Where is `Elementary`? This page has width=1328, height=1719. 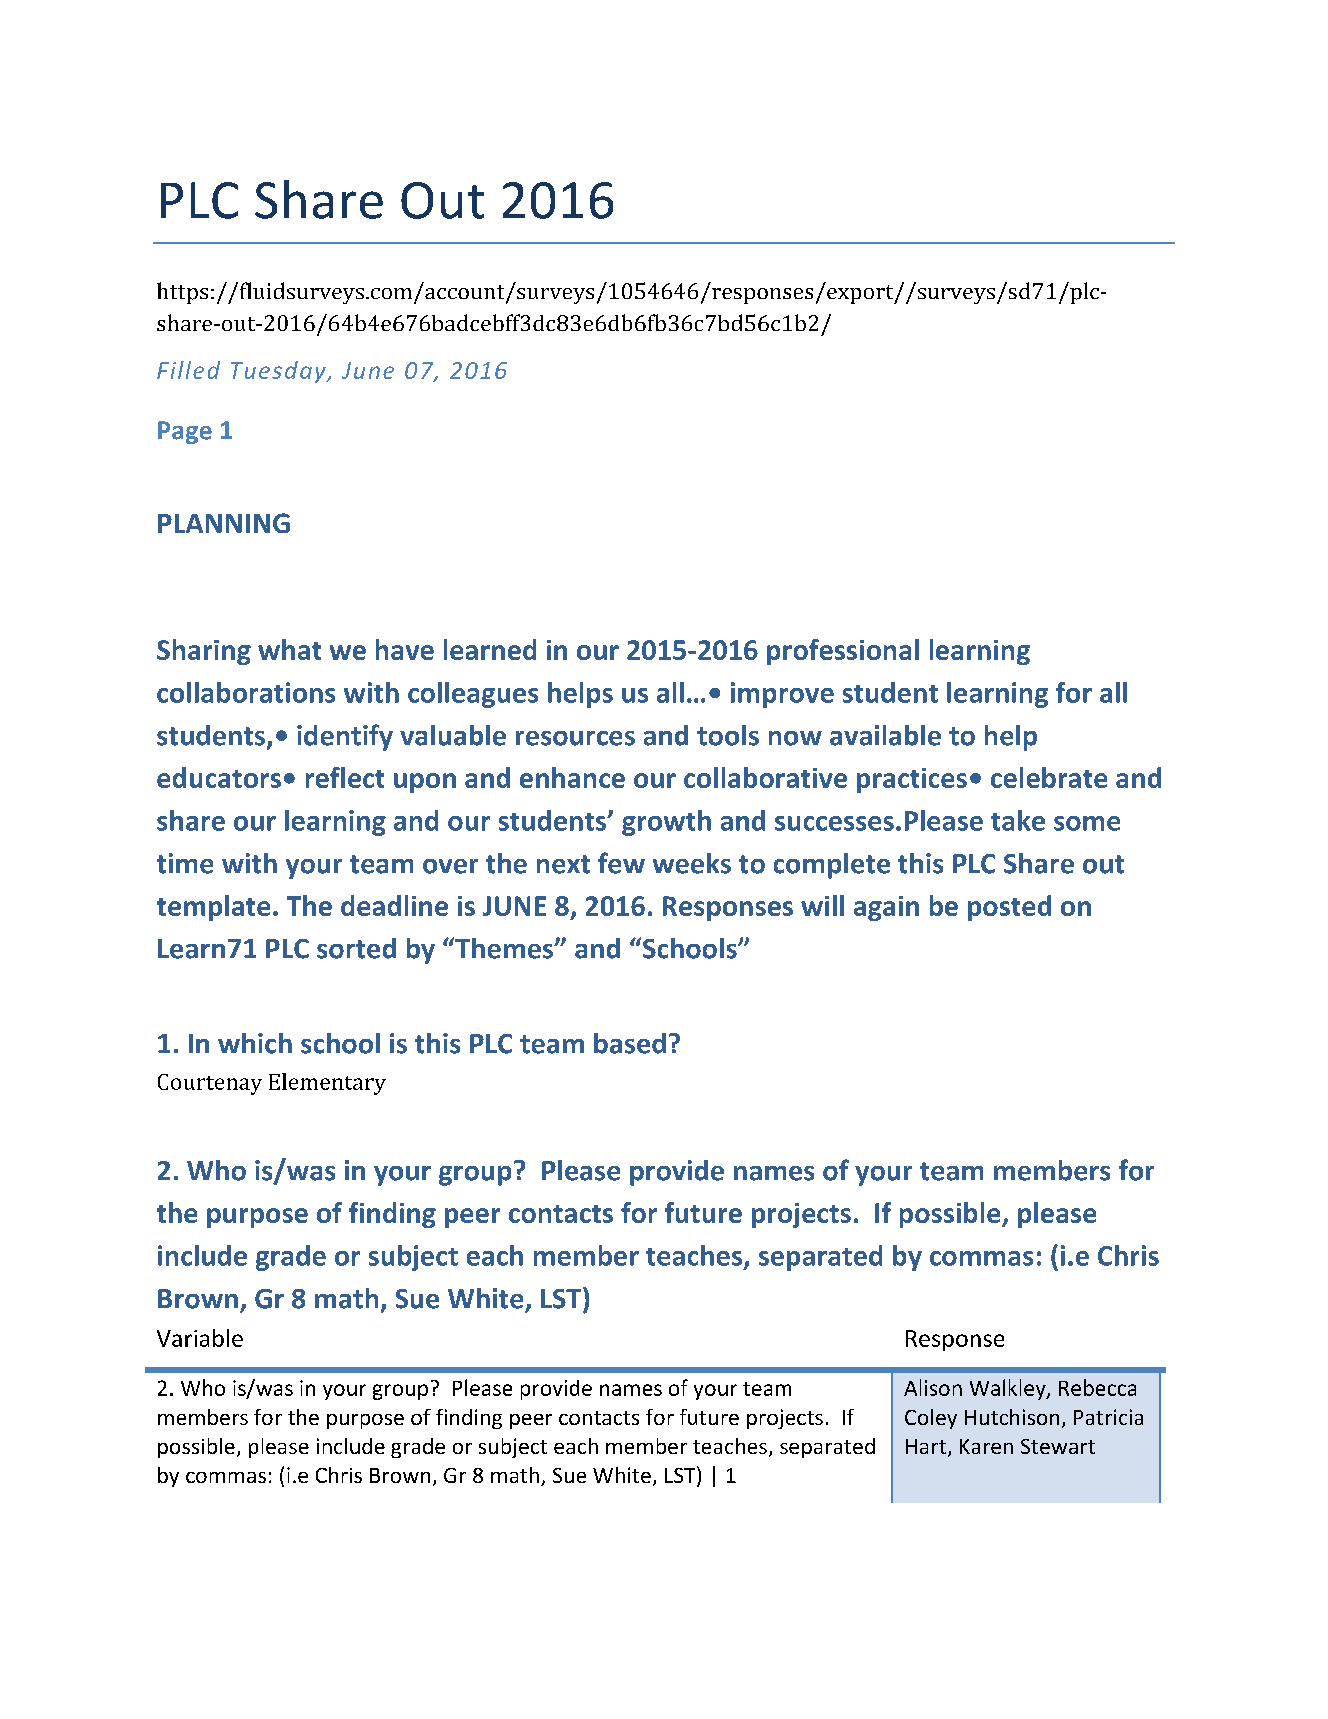 Elementary is located at coordinates (327, 1084).
